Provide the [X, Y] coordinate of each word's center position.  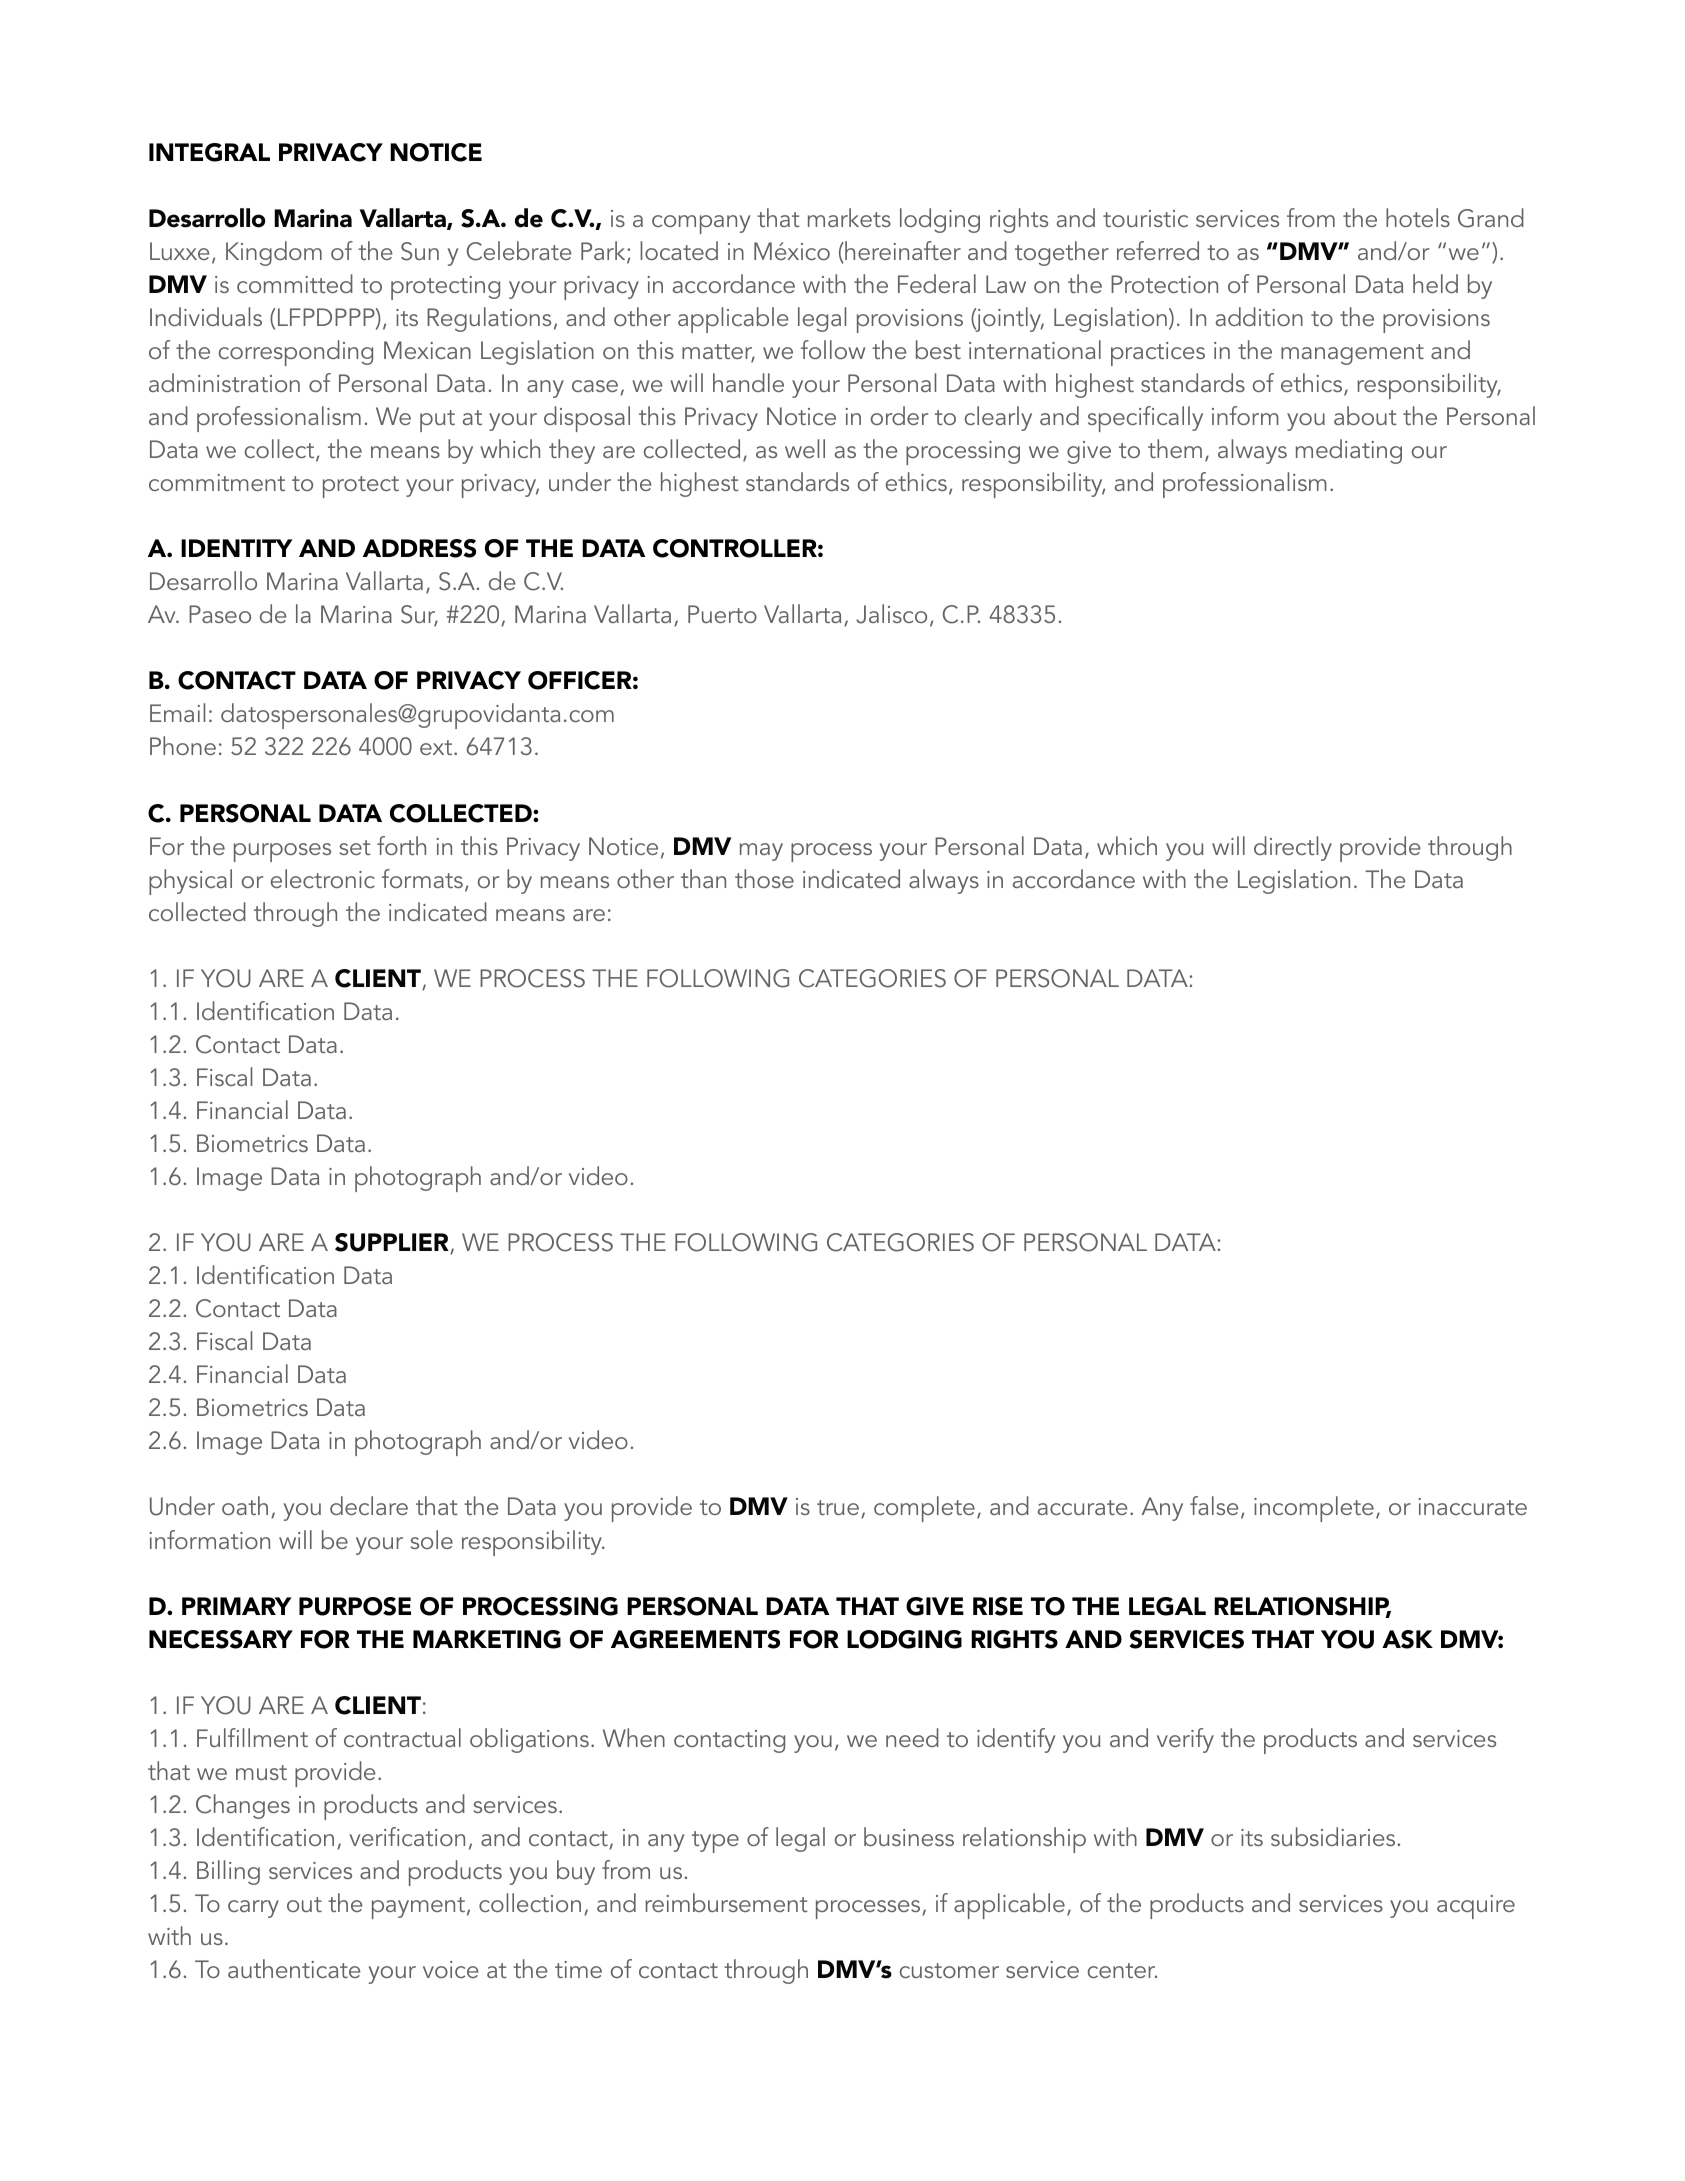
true [838, 1507]
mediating [1349, 451]
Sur [419, 616]
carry [253, 1909]
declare [369, 1505]
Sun [420, 251]
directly [1293, 848]
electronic [323, 878]
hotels [1418, 217]
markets [849, 217]
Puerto [722, 614]
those [764, 878]
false [1214, 1505]
